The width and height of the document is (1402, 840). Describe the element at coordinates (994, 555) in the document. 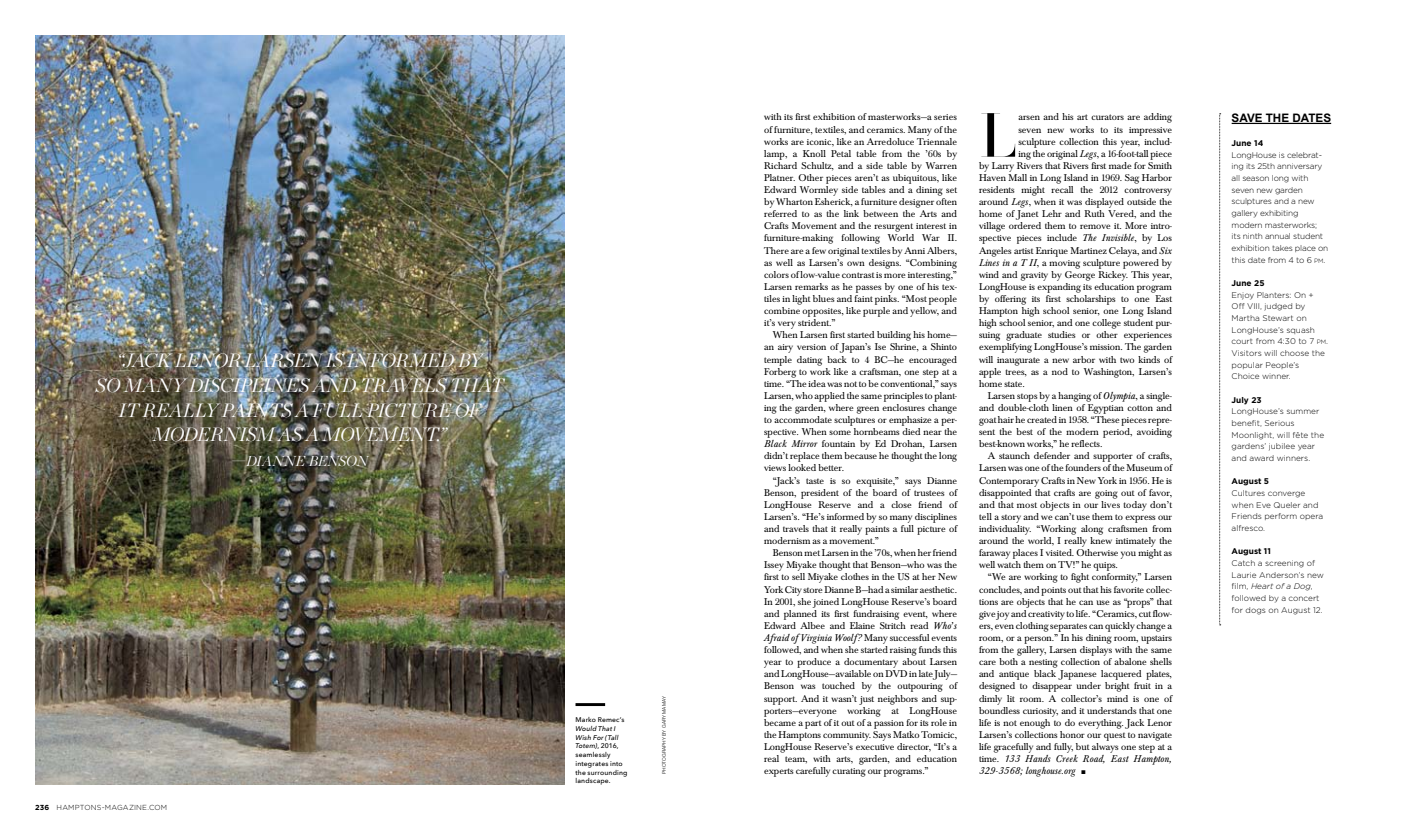

I see `faraway` at that location.
